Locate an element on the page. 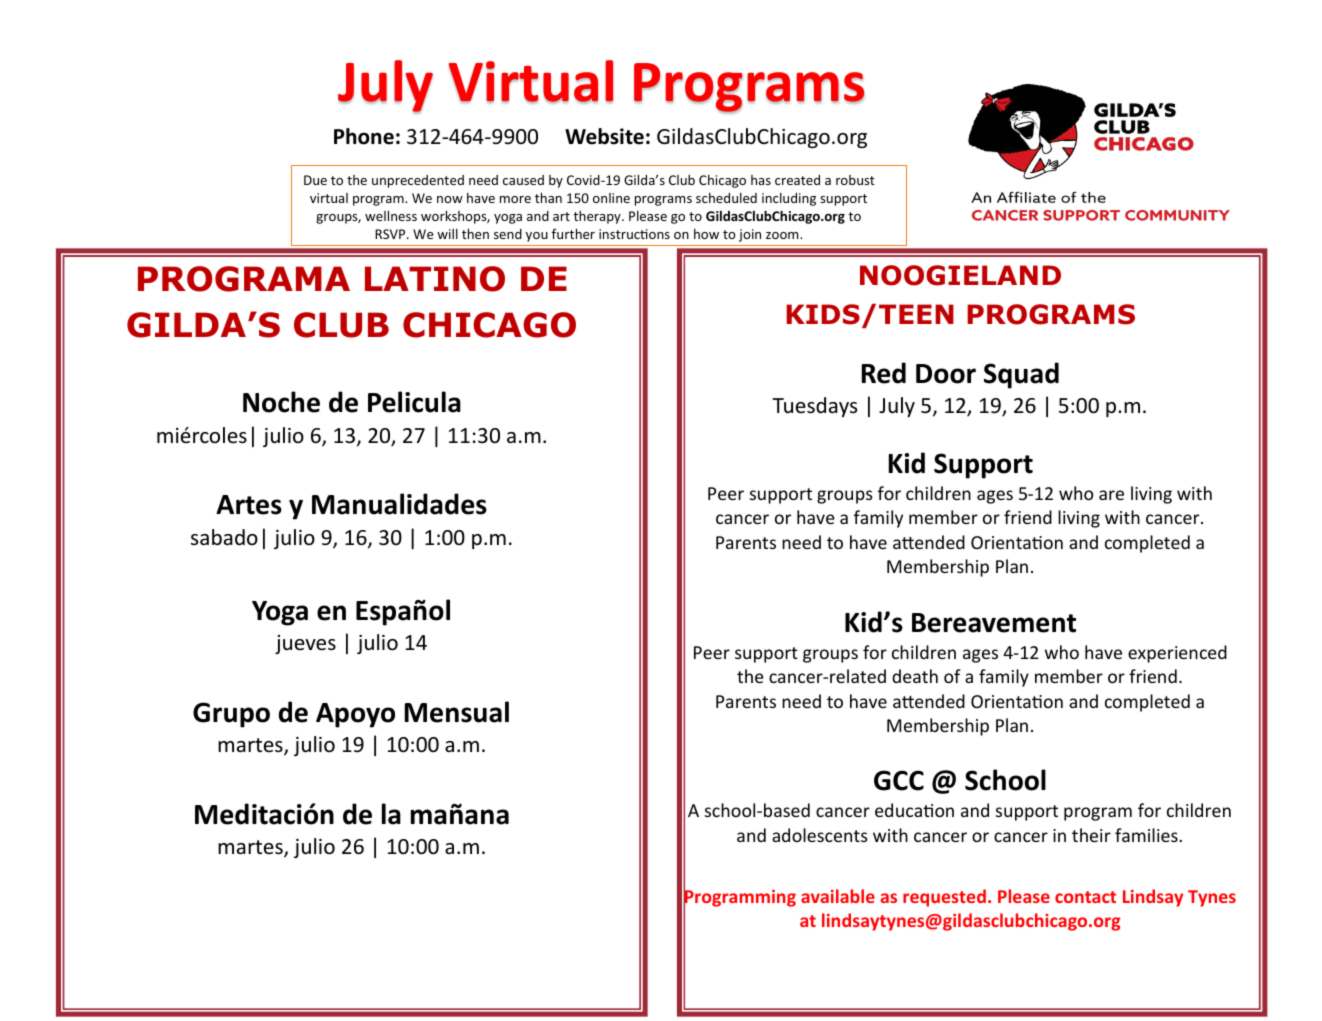  Tuesdays is located at coordinates (814, 407).
